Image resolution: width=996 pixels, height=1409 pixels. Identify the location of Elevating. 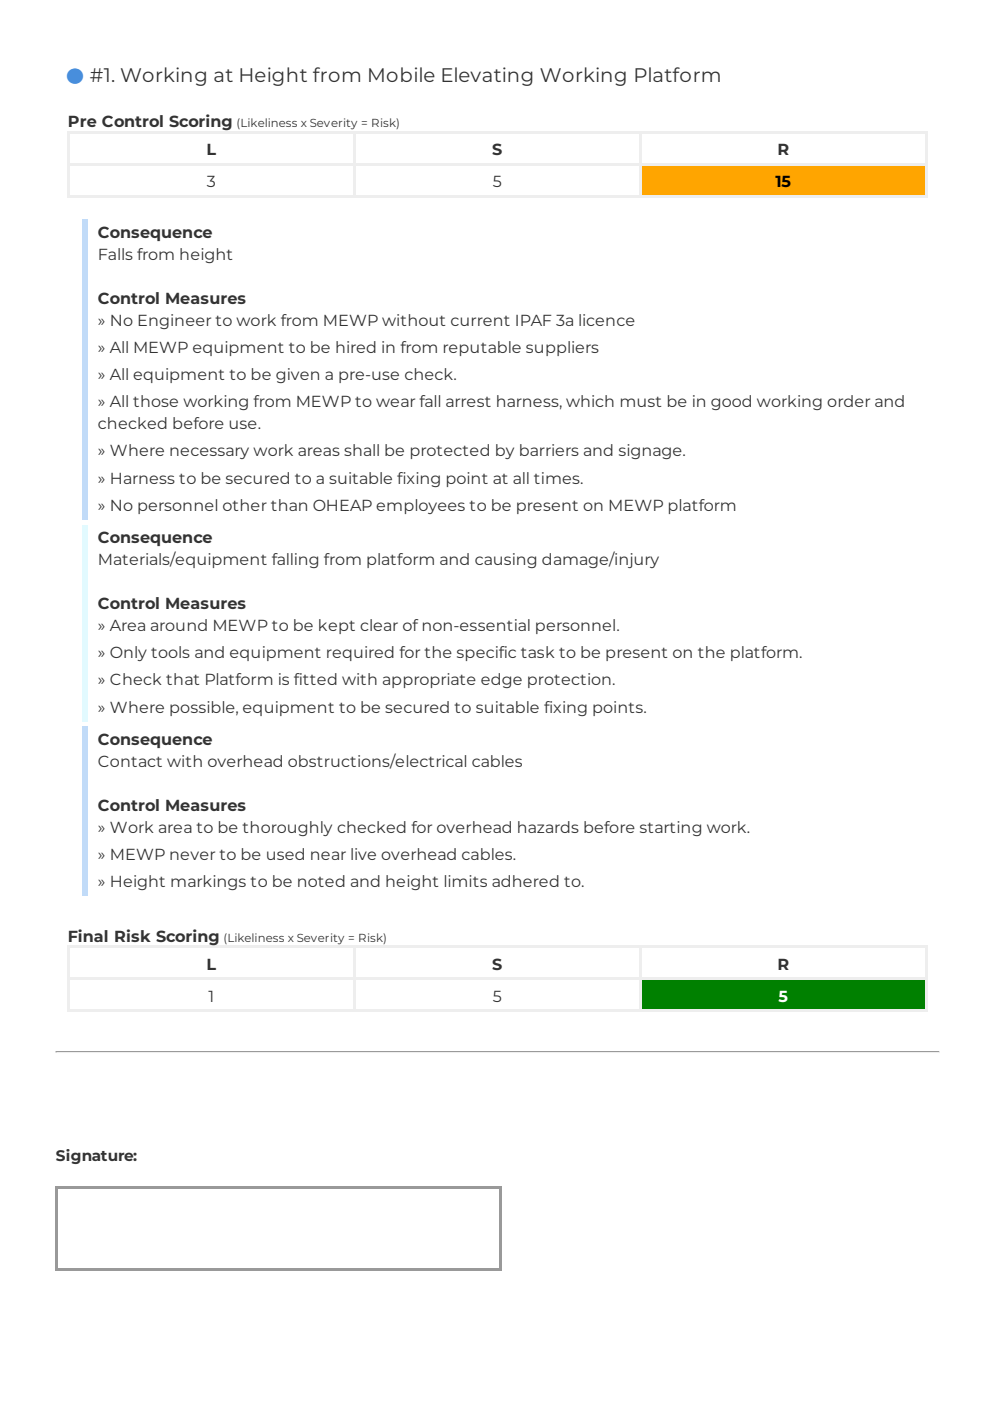
(487, 76).
